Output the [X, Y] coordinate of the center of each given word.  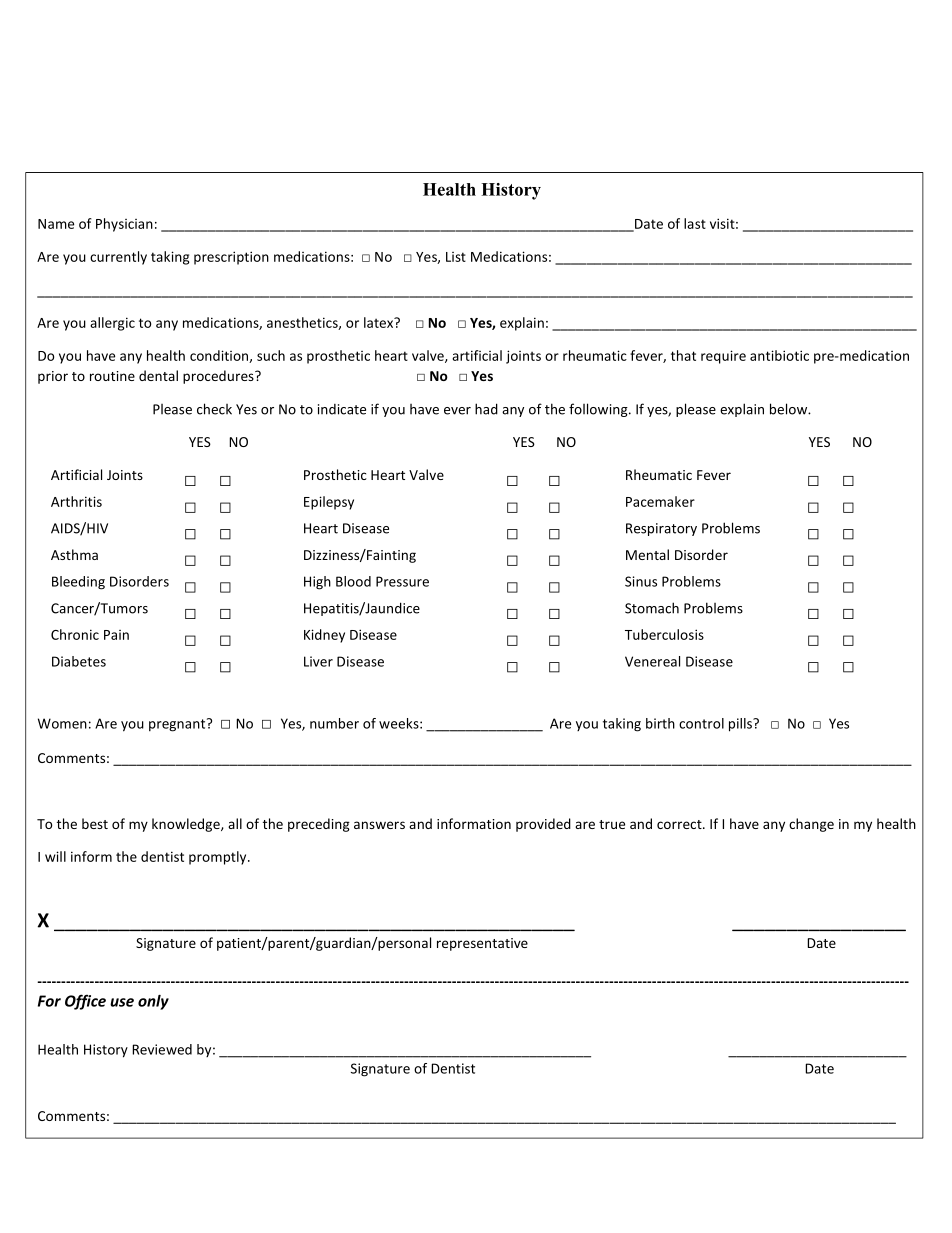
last [695, 223]
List [456, 257]
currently [118, 258]
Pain [116, 635]
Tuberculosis [664, 634]
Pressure [402, 581]
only [153, 1002]
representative [482, 944]
